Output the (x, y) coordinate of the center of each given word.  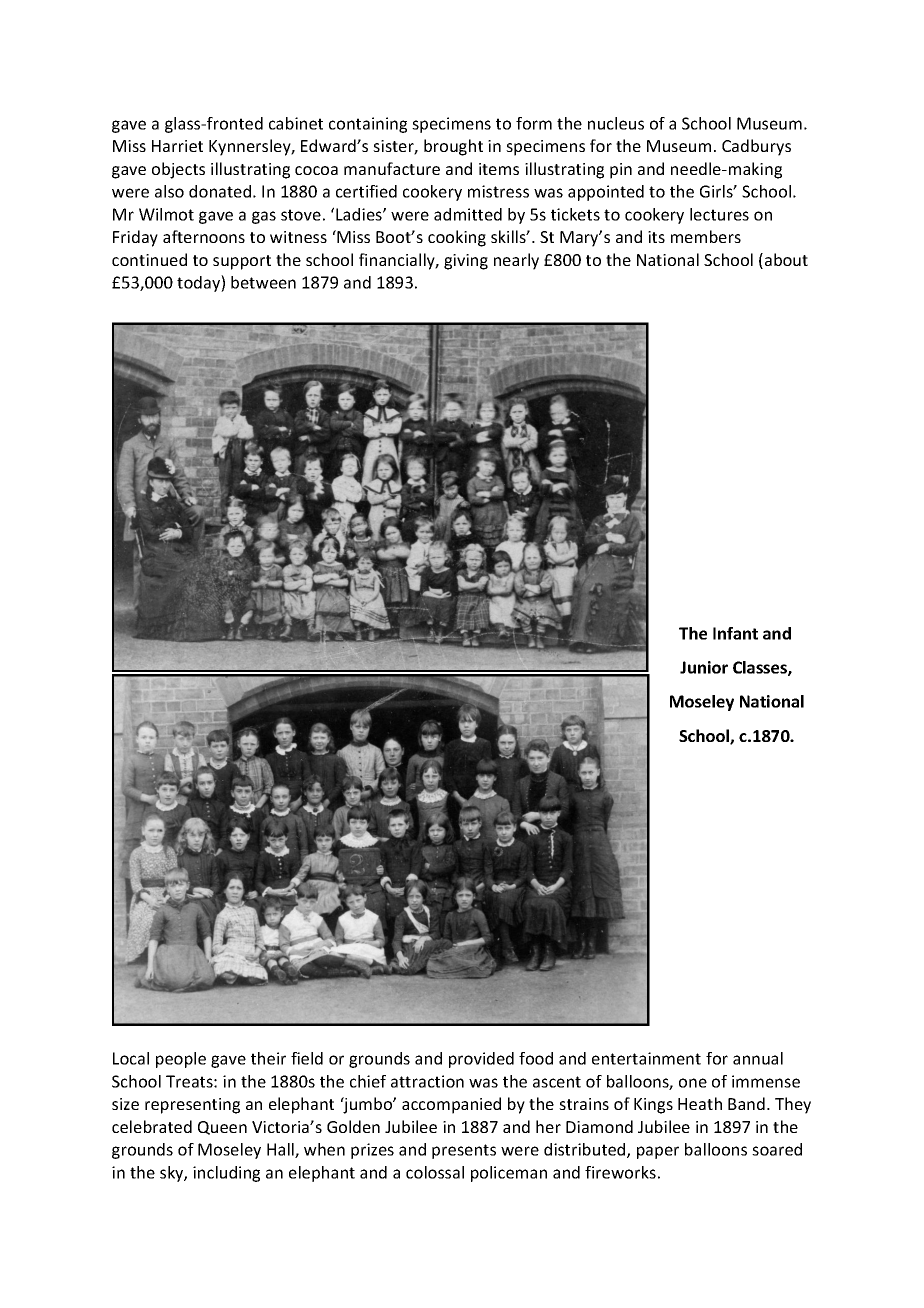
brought (453, 147)
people (181, 1060)
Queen (222, 1128)
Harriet (177, 146)
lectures (719, 214)
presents (464, 1151)
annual (758, 1058)
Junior (704, 667)
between (263, 282)
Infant (735, 633)
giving (466, 262)
